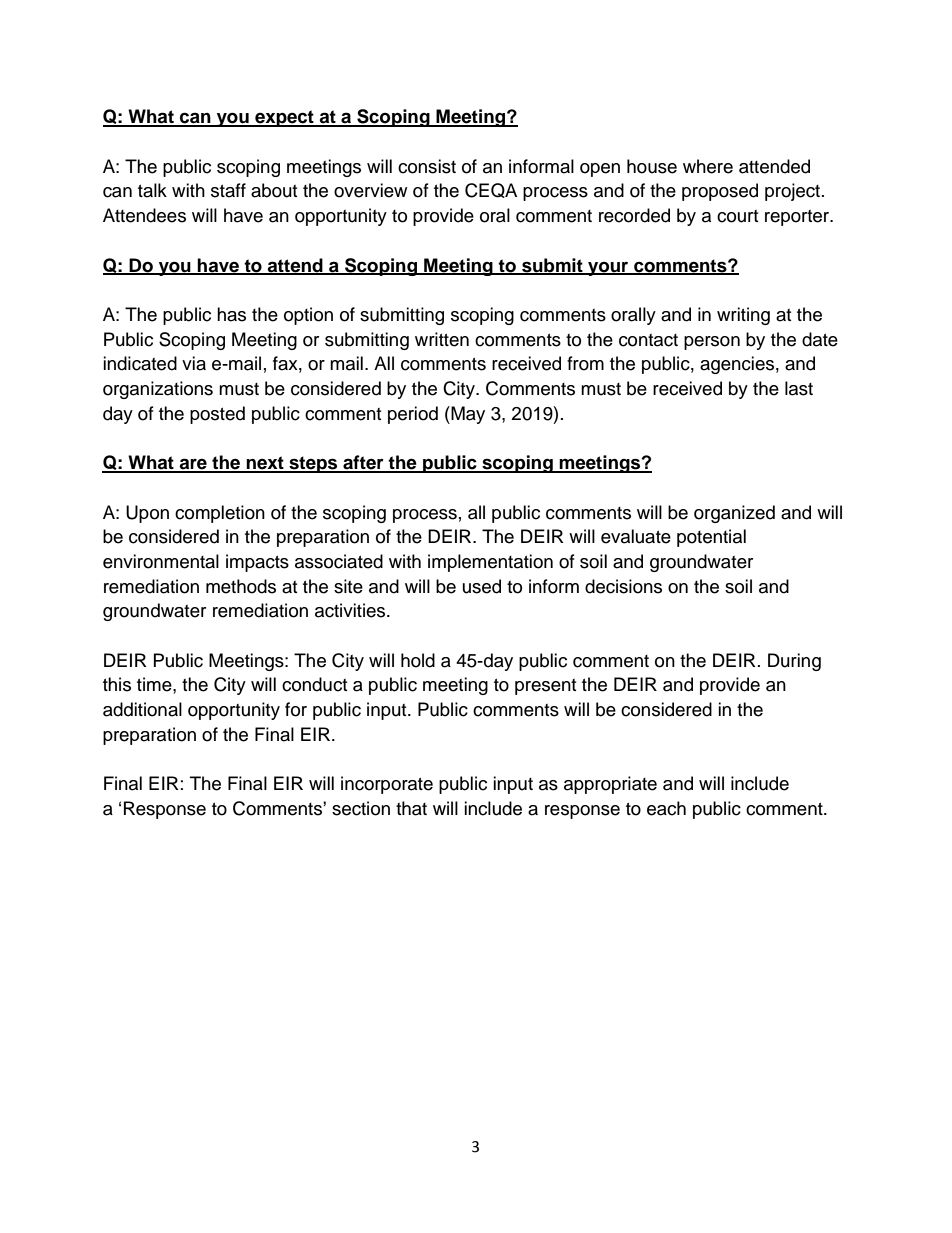 Image resolution: width=952 pixels, height=1233 pixels. I want to click on organized, so click(734, 514).
